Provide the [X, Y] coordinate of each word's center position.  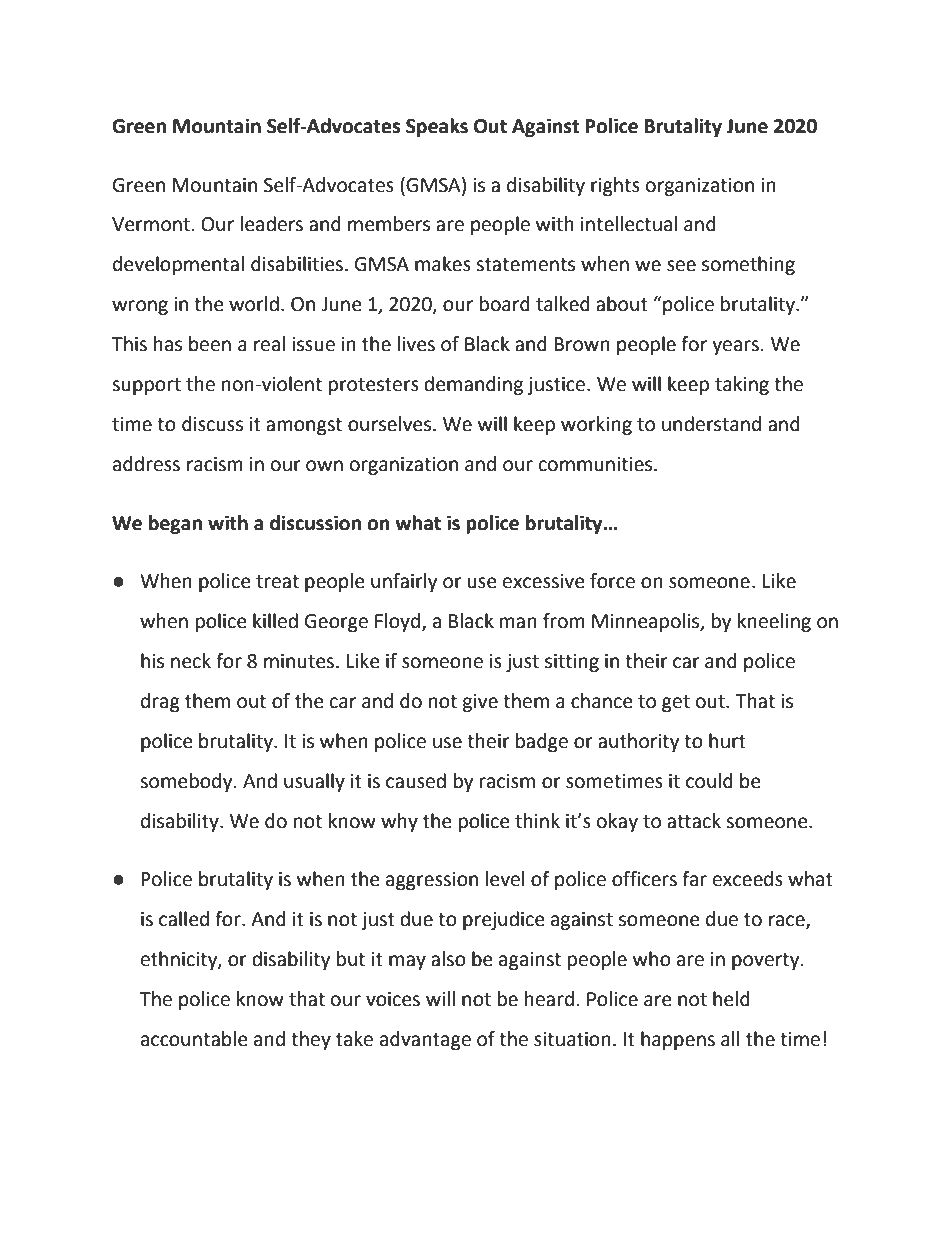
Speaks [437, 127]
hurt [727, 741]
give [480, 703]
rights [615, 186]
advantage [425, 1040]
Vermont [151, 224]
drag [160, 702]
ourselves [391, 424]
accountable [194, 1039]
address [146, 464]
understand [711, 424]
